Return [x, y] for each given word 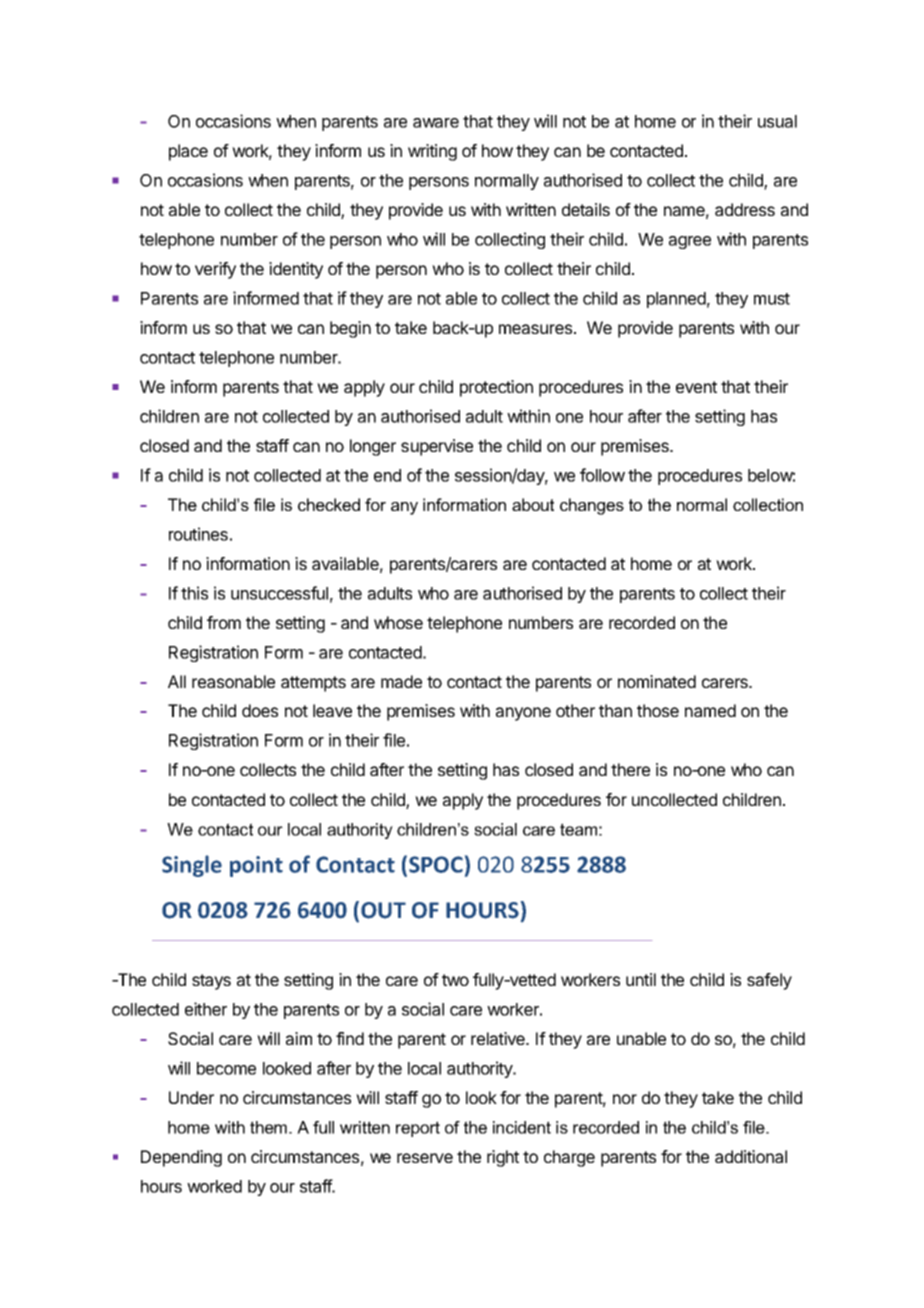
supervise [437, 447]
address [745, 209]
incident [522, 1127]
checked [329, 504]
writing [432, 152]
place [188, 152]
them [270, 1127]
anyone [523, 714]
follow [602, 475]
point [256, 866]
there [630, 769]
